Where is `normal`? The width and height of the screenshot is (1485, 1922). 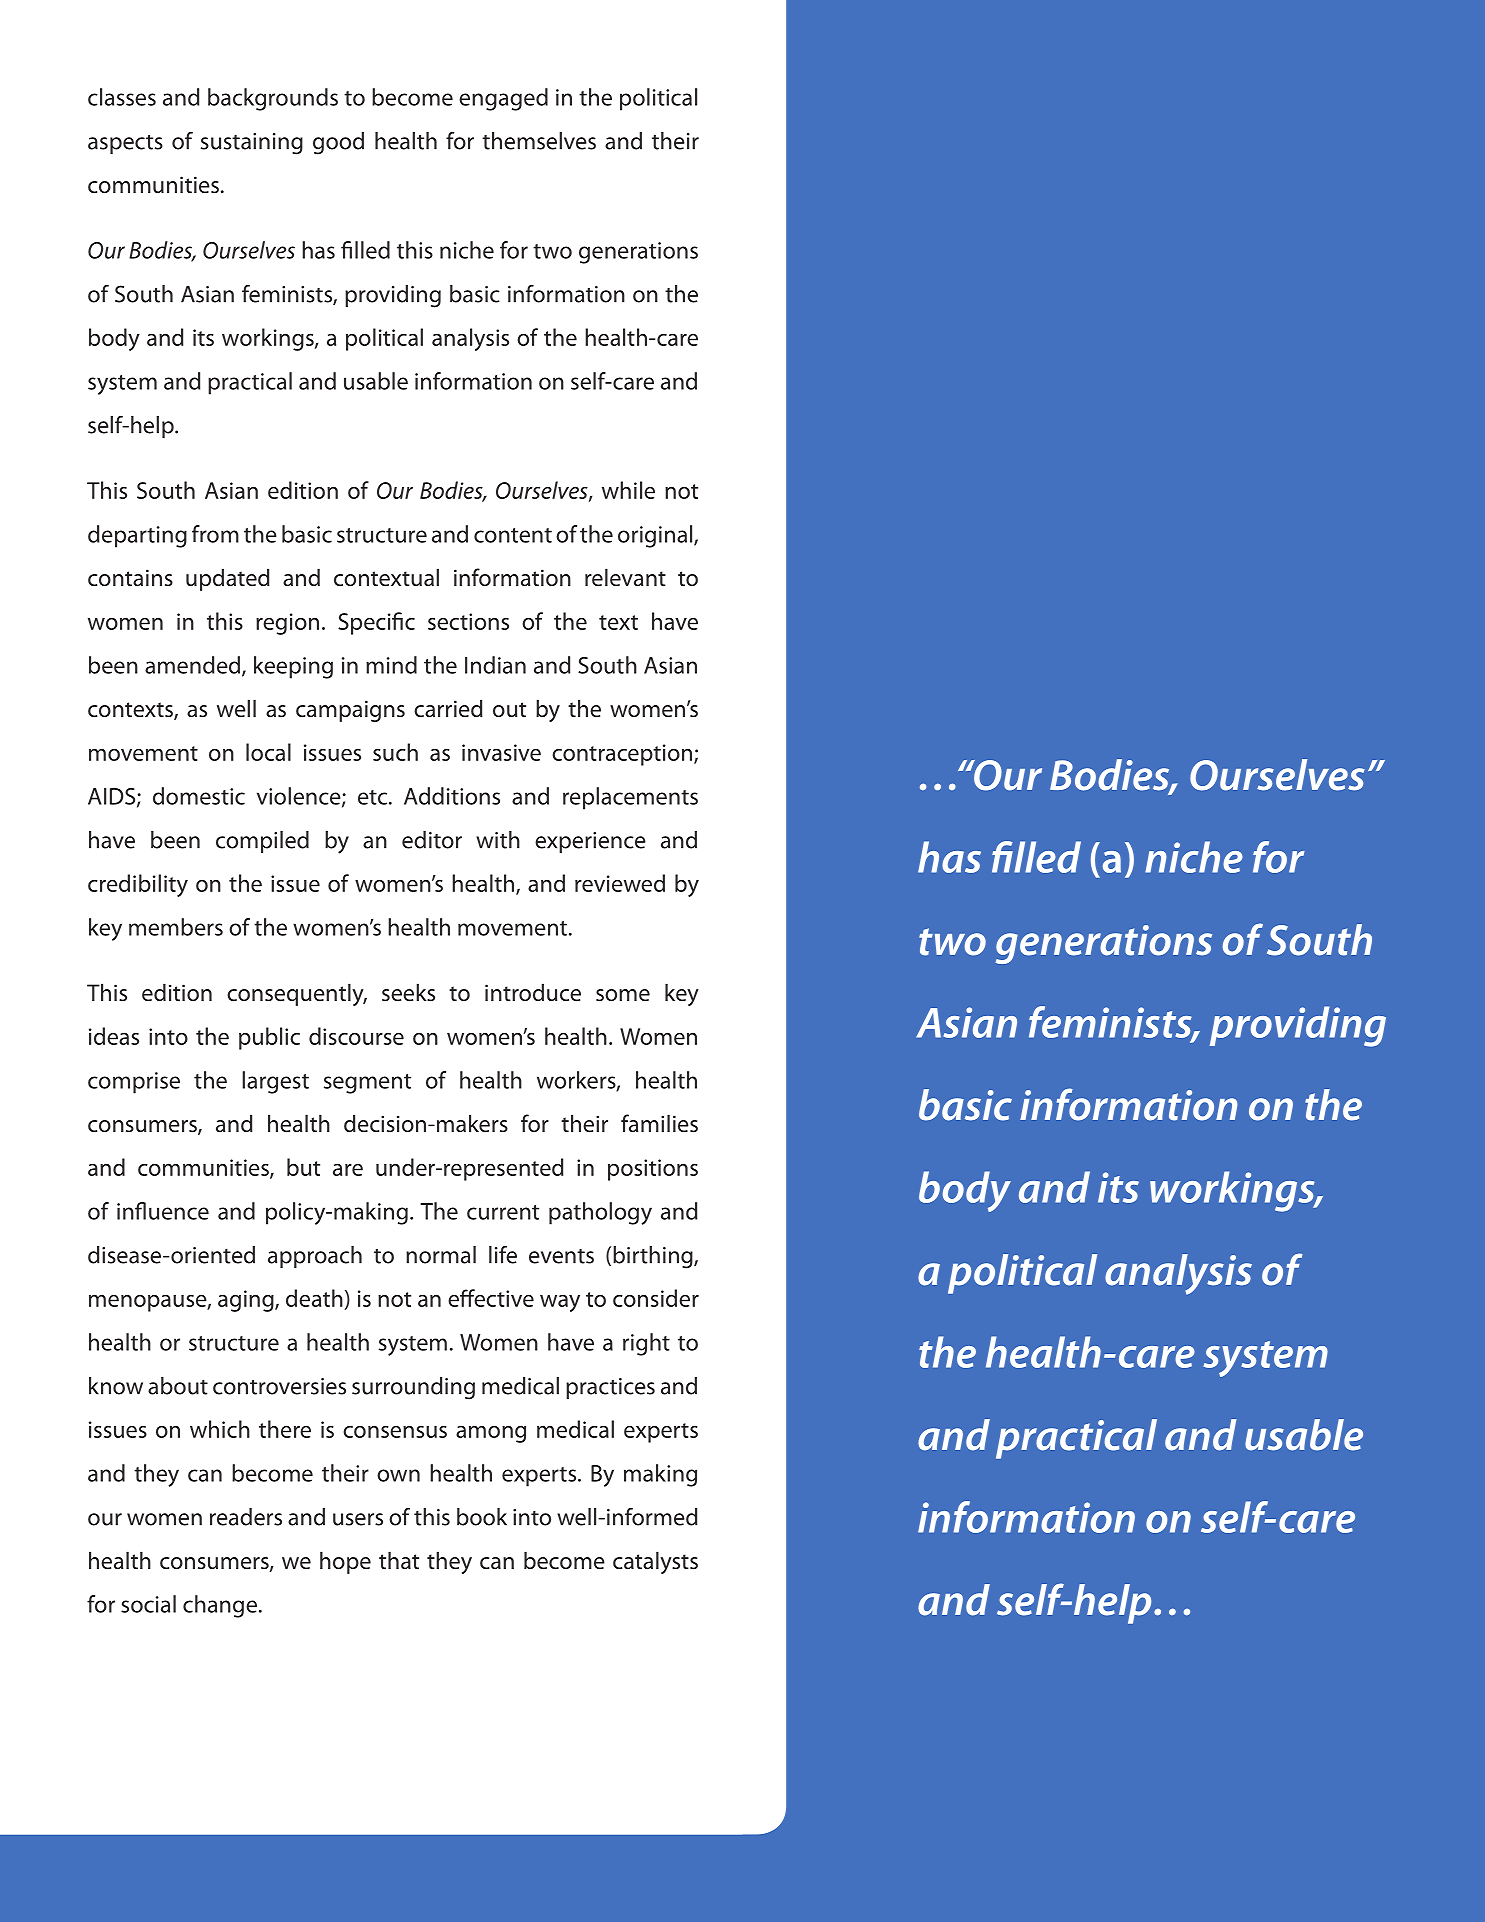
normal is located at coordinates (441, 1255).
